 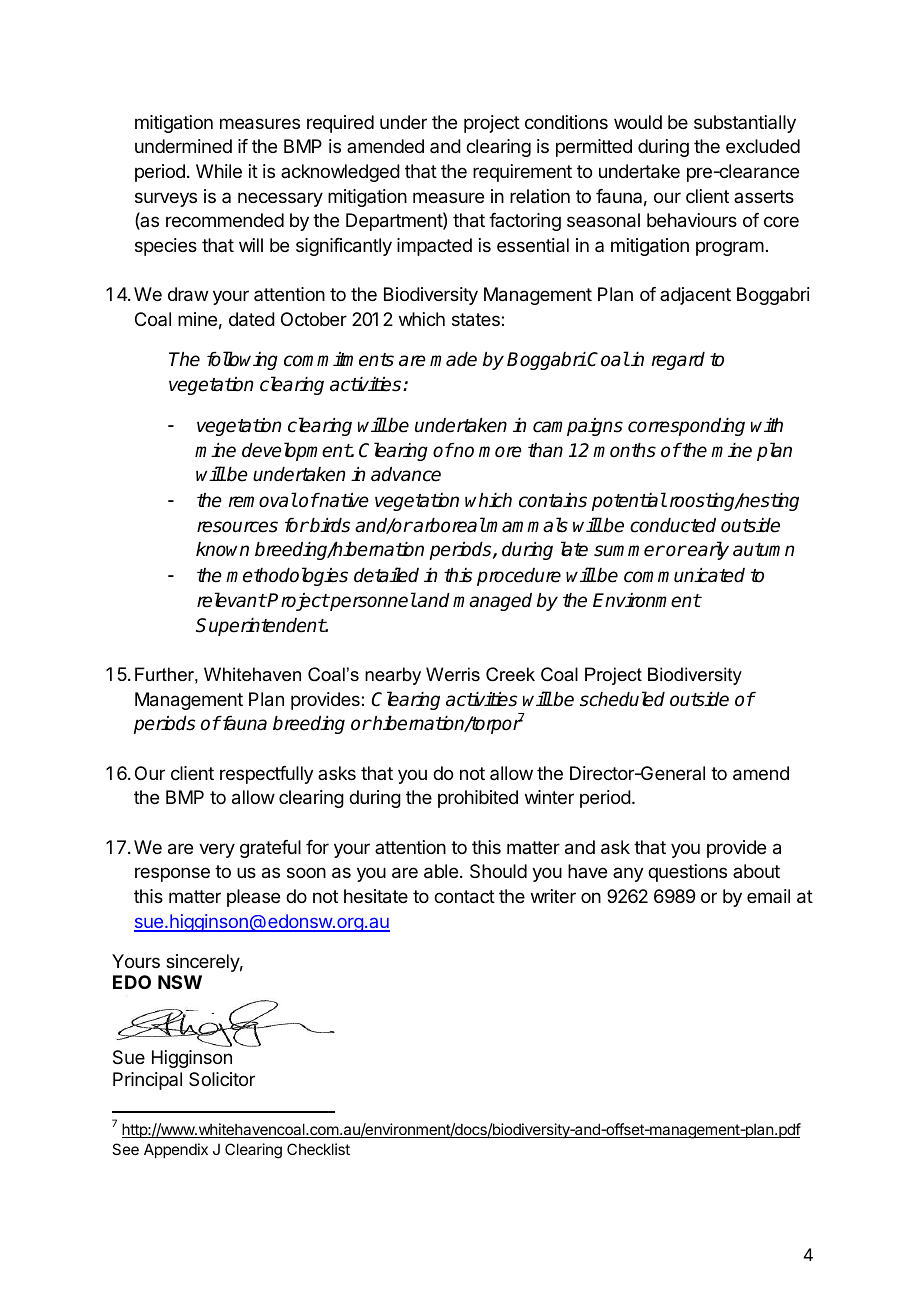 I want to click on Checklist, so click(x=318, y=1149).
